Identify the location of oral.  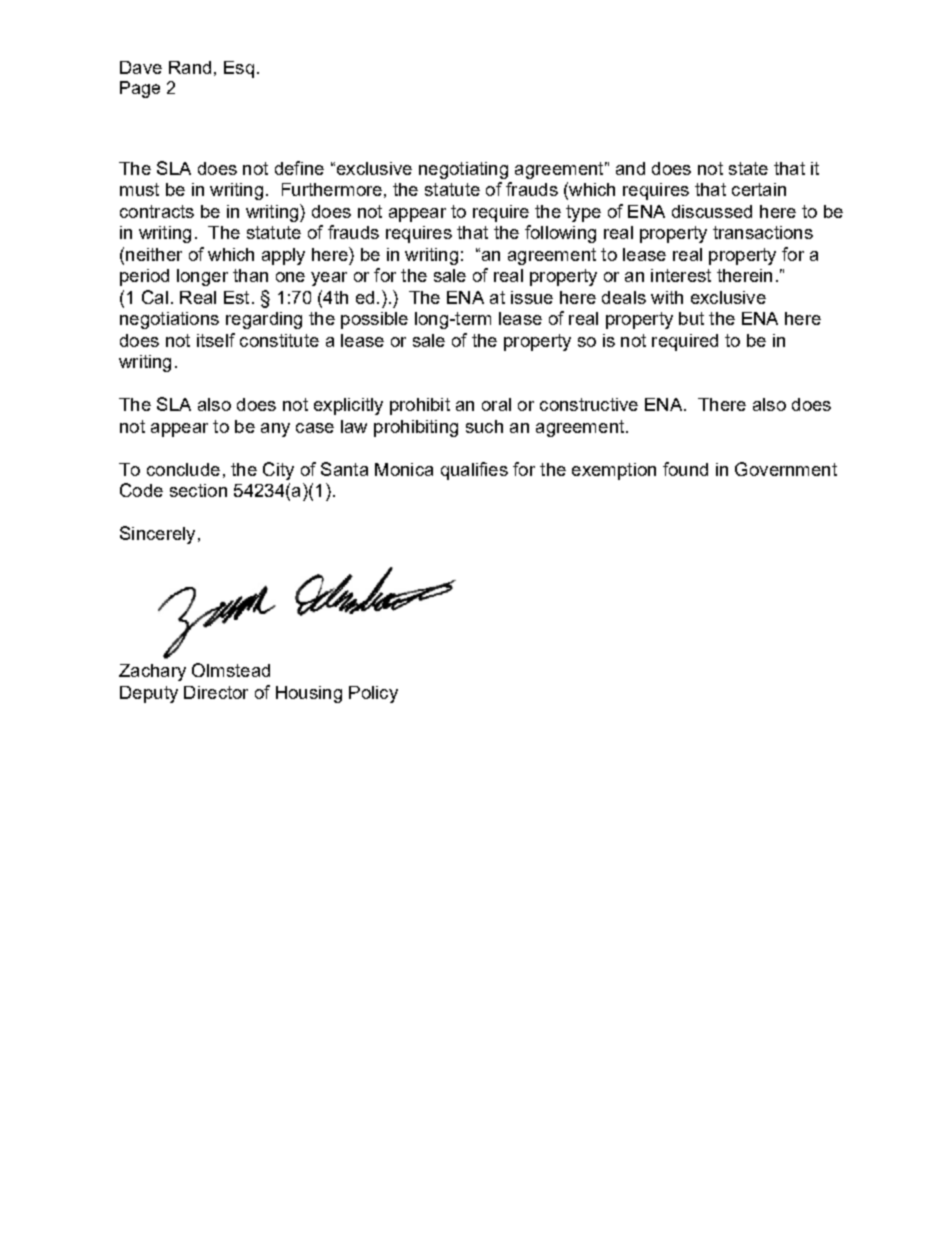
(496, 404).
